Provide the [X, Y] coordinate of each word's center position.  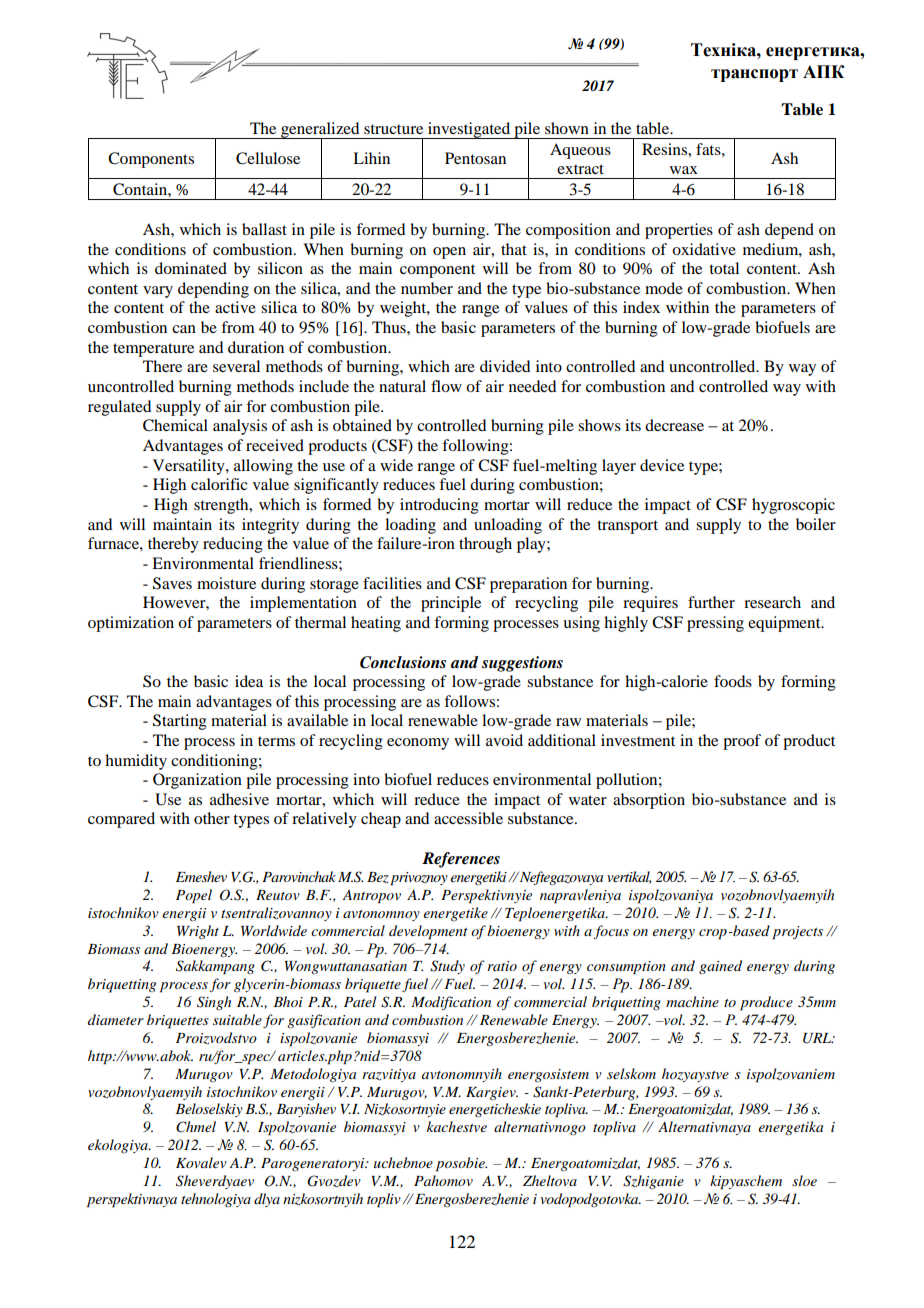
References [461, 860]
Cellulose [268, 158]
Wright [198, 932]
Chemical [175, 425]
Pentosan [475, 158]
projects [797, 933]
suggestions [522, 664]
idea [249, 681]
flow [446, 386]
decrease [674, 425]
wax [684, 170]
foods [733, 681]
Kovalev [201, 1162]
